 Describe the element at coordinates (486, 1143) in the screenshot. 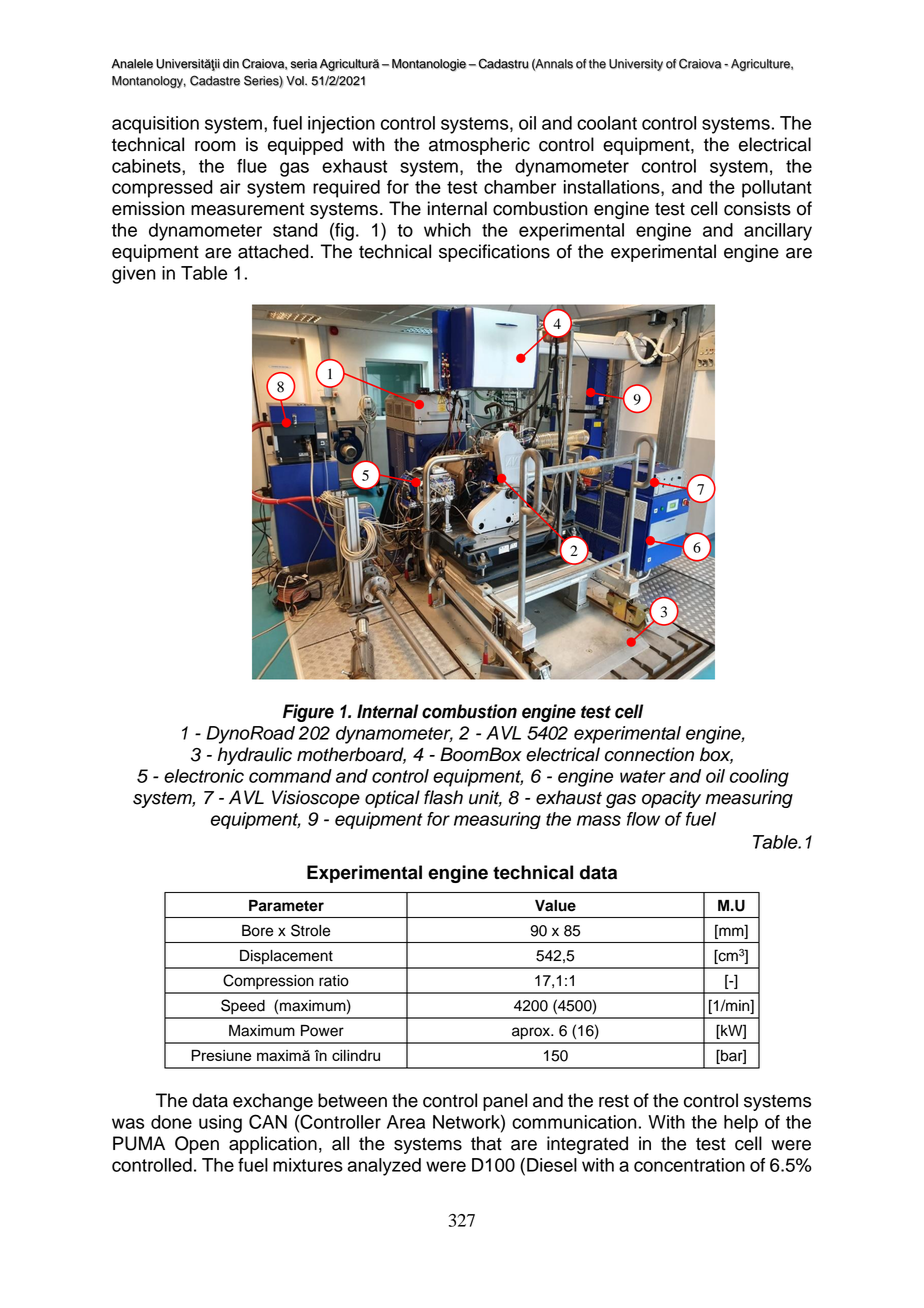

I see `that` at that location.
